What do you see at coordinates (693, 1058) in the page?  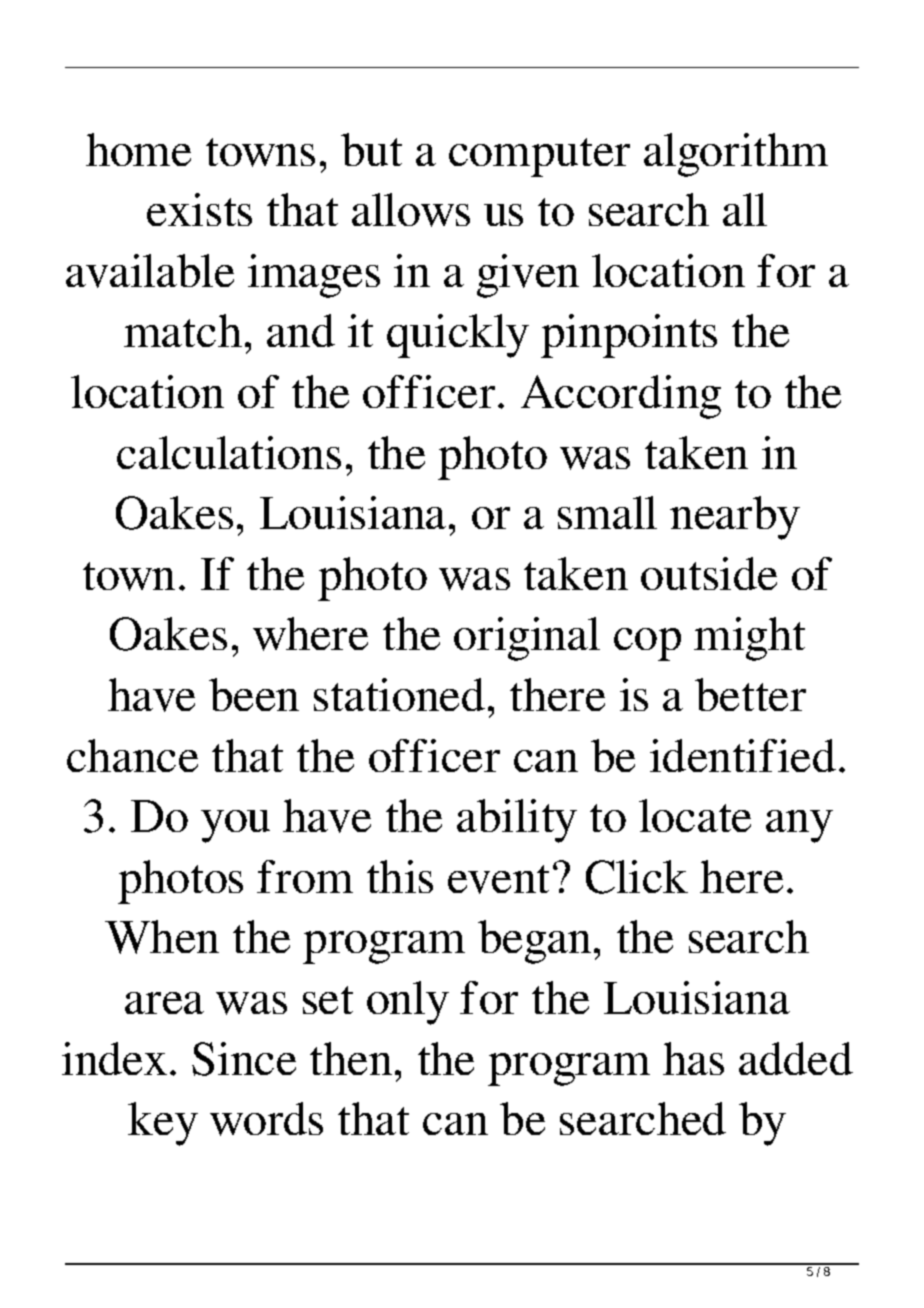 I see `has` at bounding box center [693, 1058].
